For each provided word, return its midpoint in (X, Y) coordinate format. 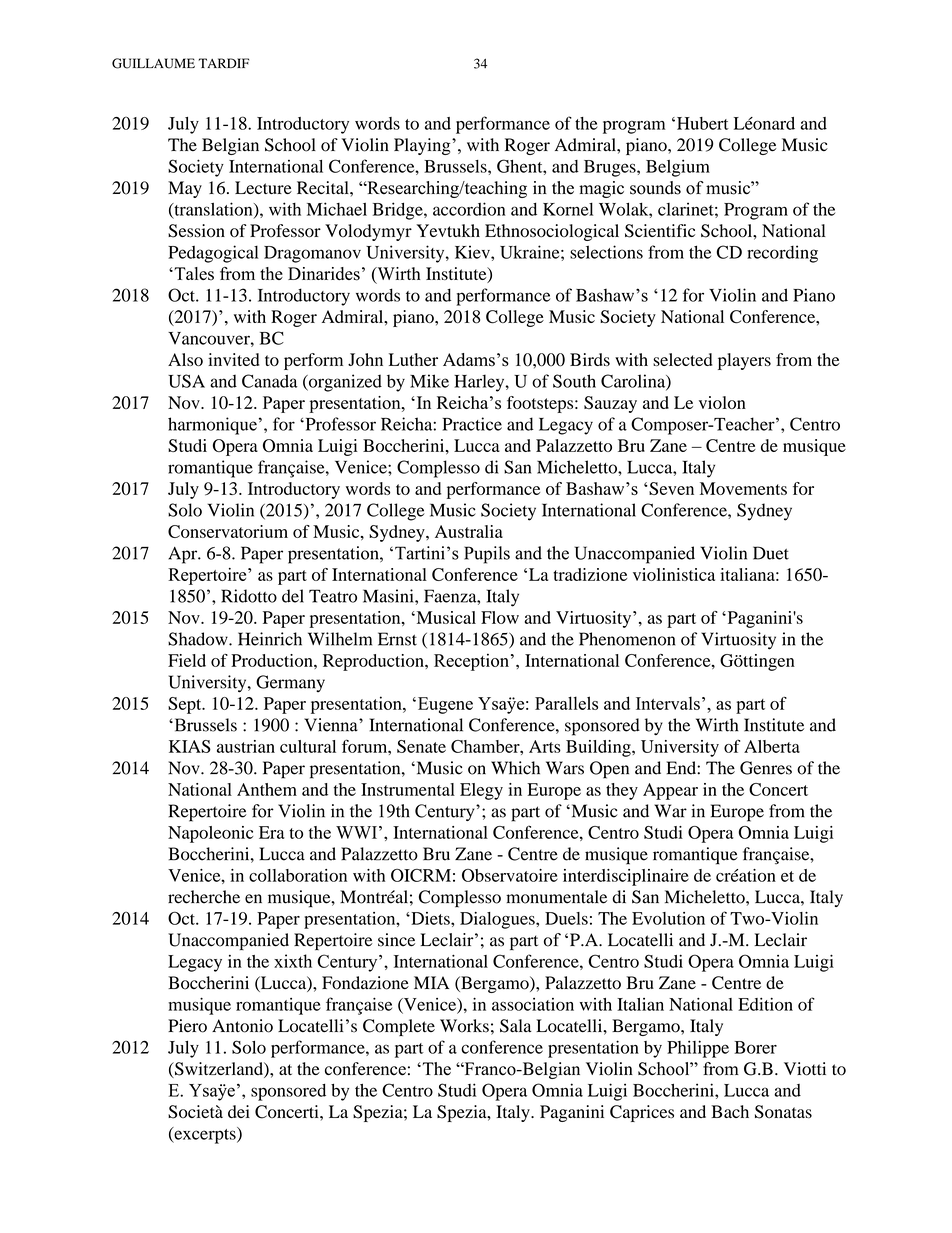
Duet (771, 553)
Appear (670, 791)
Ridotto (249, 596)
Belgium (678, 168)
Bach (730, 1111)
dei (239, 1111)
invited (233, 359)
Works (464, 1026)
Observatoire (510, 875)
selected (682, 359)
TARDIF (223, 63)
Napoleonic (210, 834)
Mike (429, 381)
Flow (500, 617)
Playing (423, 146)
